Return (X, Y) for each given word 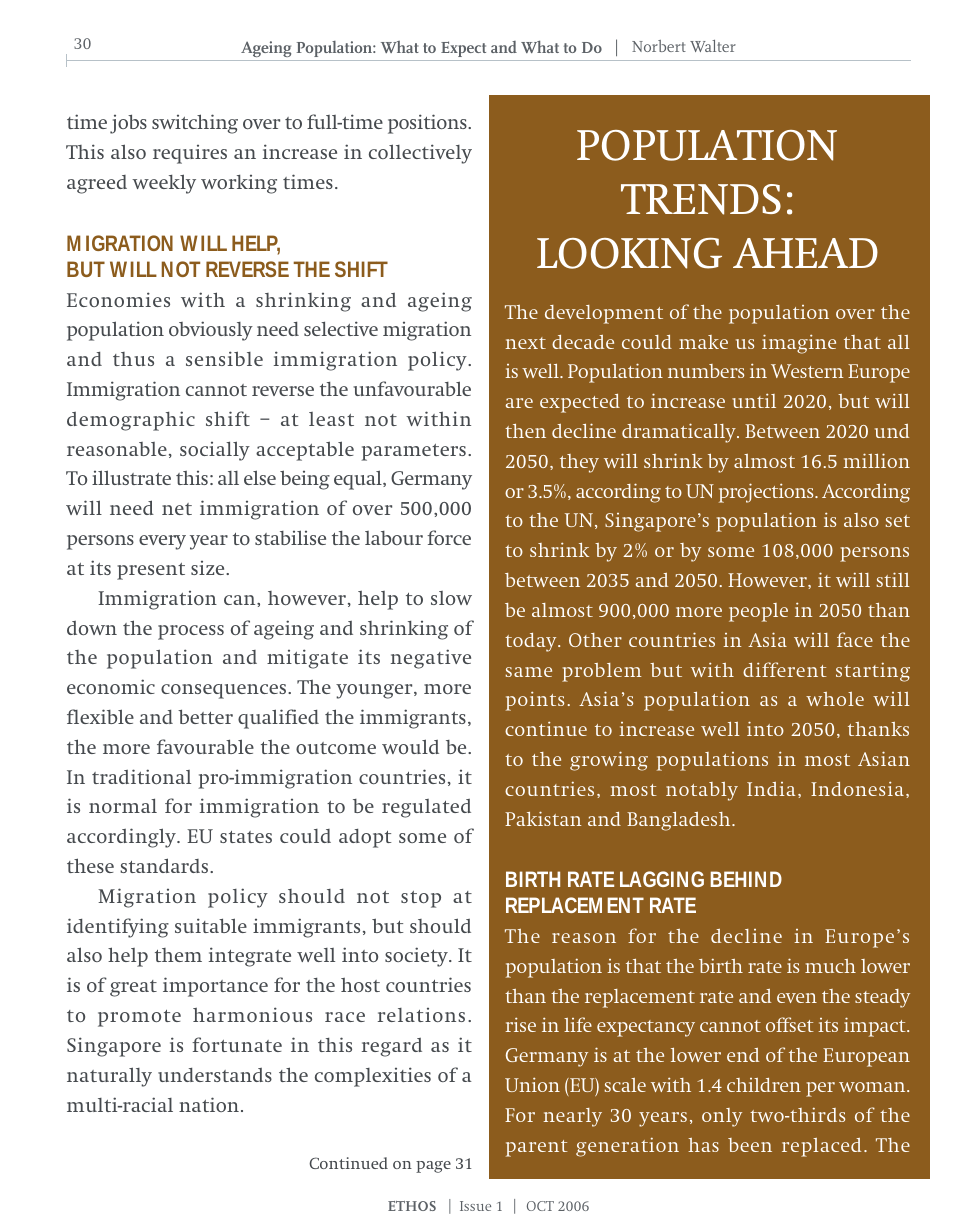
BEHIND (746, 879)
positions (428, 124)
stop (421, 899)
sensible (224, 358)
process (191, 632)
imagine (799, 344)
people (758, 612)
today (532, 642)
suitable (211, 925)
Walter (713, 46)
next (525, 343)
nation (209, 1104)
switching (195, 124)
